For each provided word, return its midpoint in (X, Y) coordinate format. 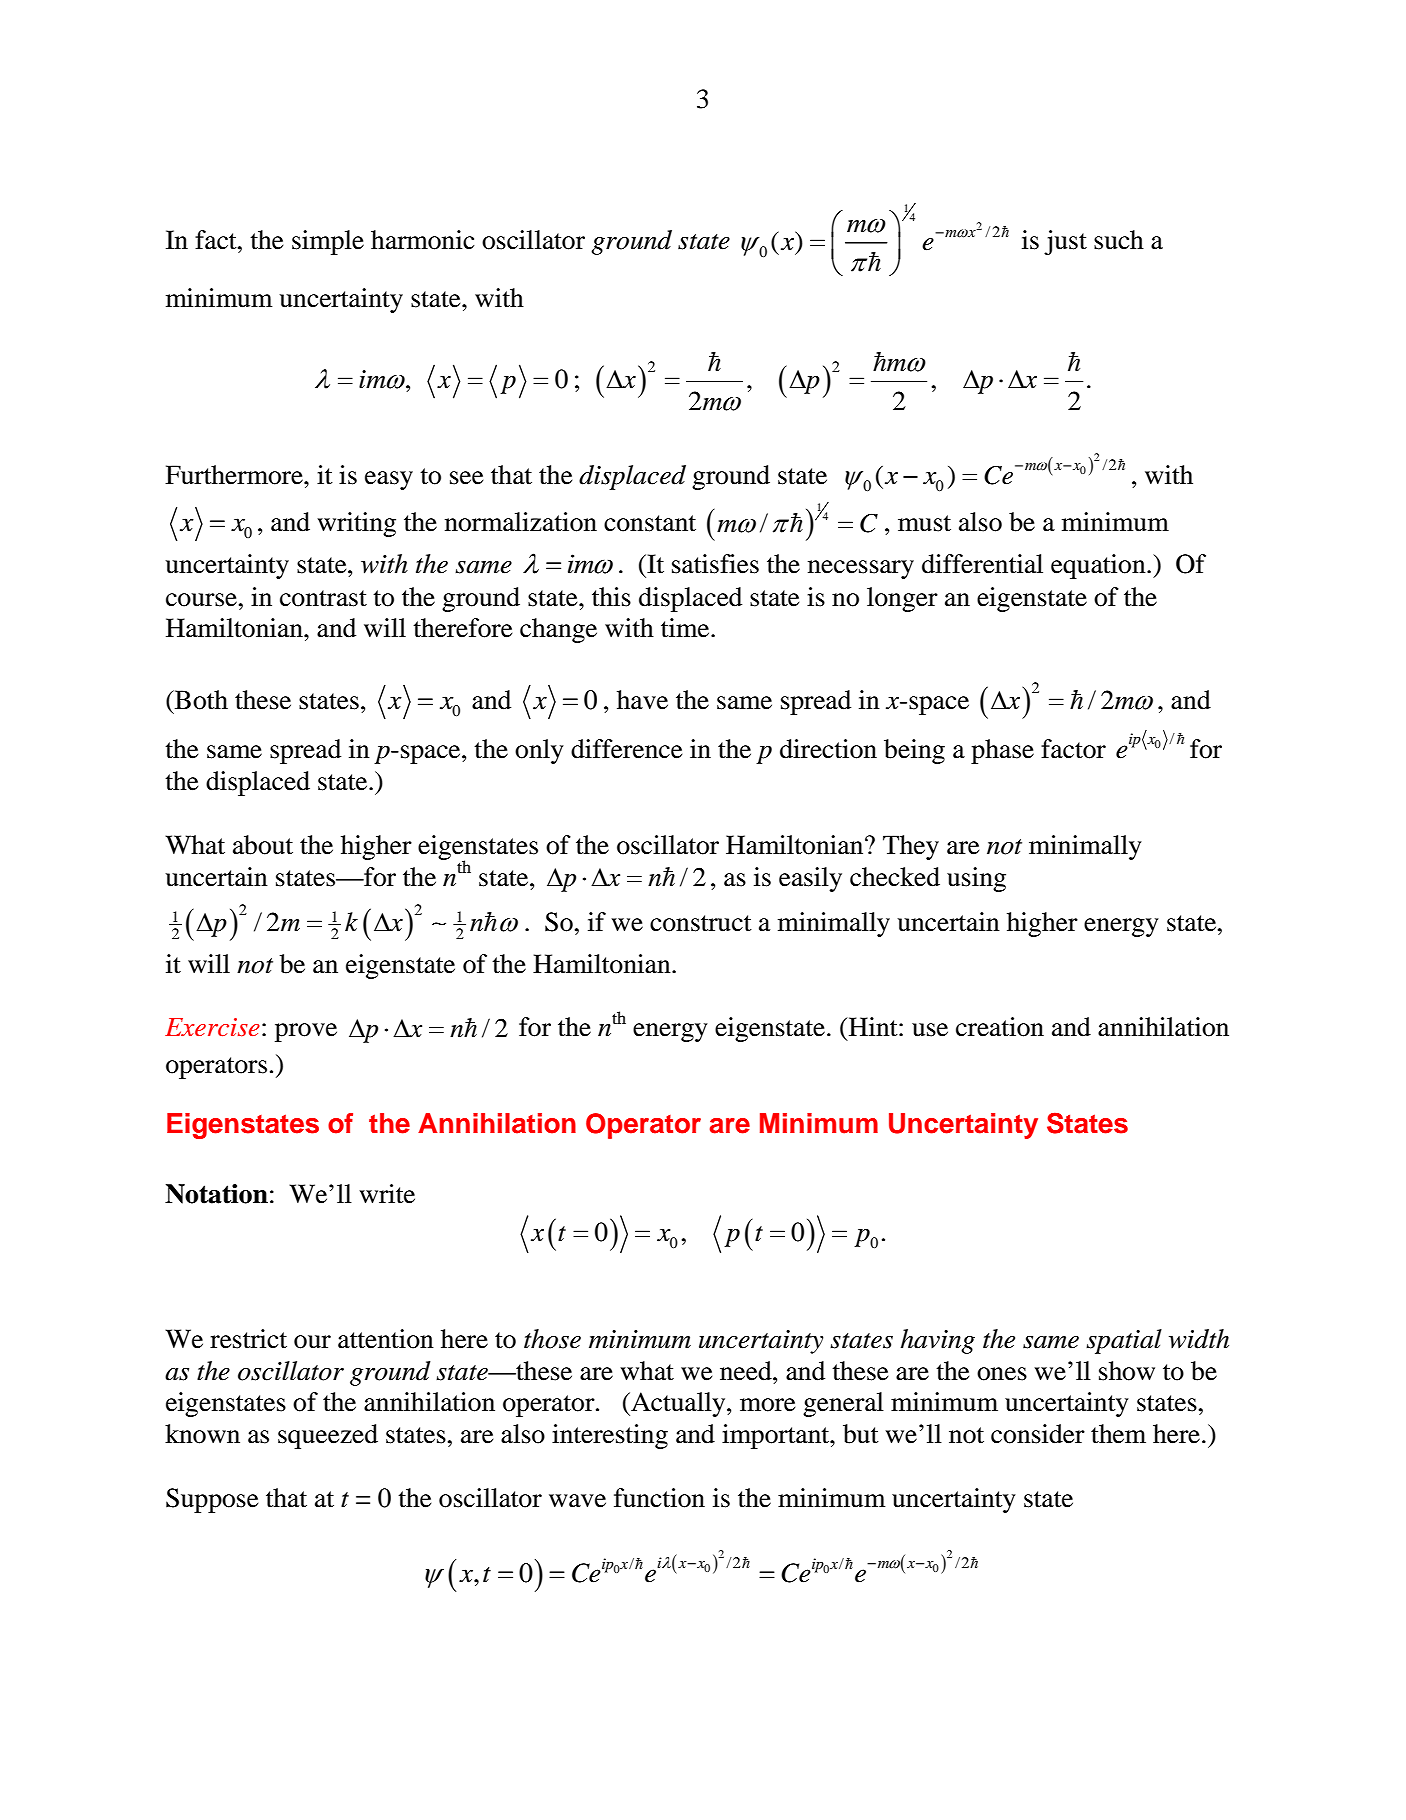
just (1065, 242)
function (659, 1498)
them (1118, 1434)
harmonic (422, 240)
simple (328, 242)
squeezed (328, 1436)
